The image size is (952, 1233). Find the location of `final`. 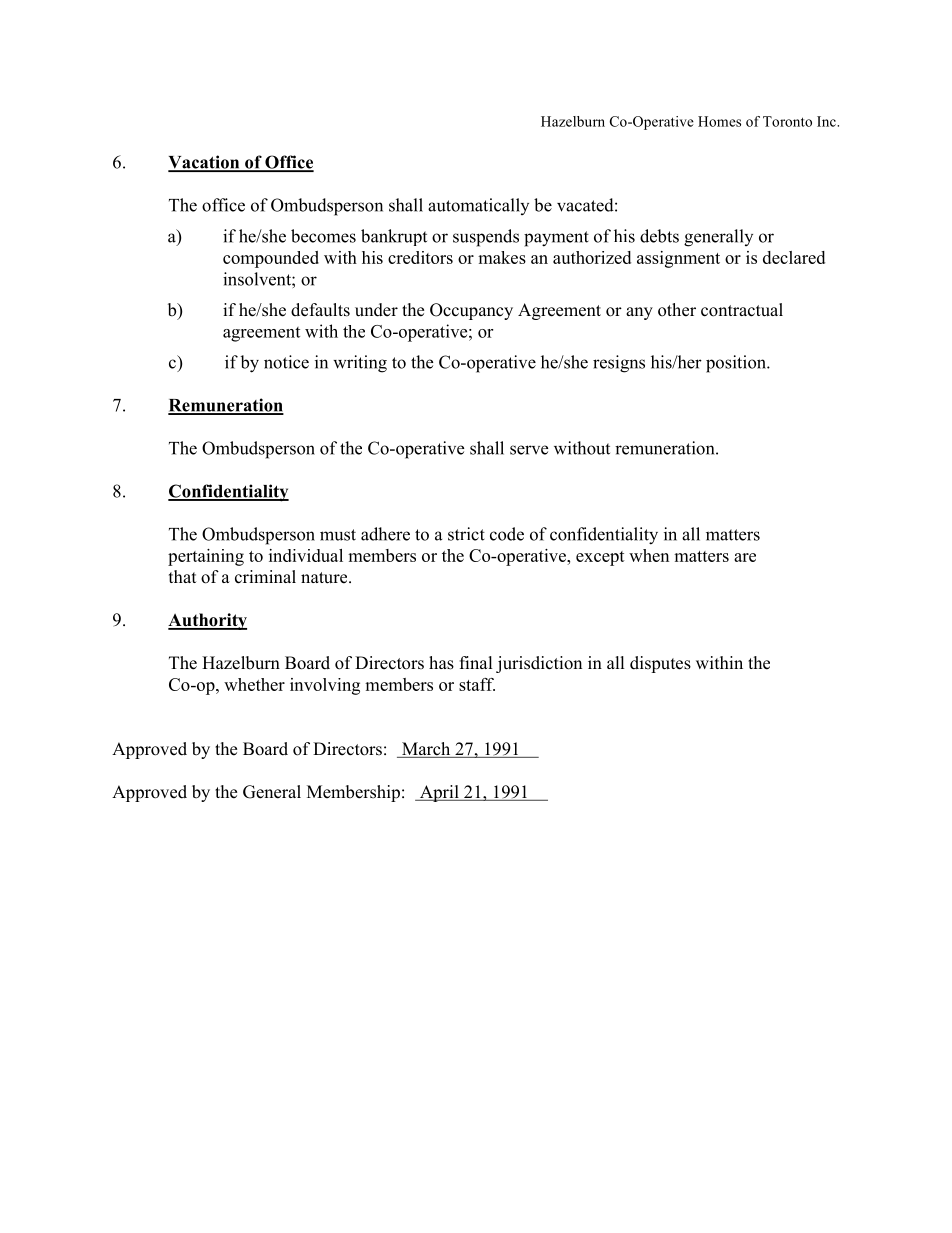

final is located at coordinates (476, 662).
